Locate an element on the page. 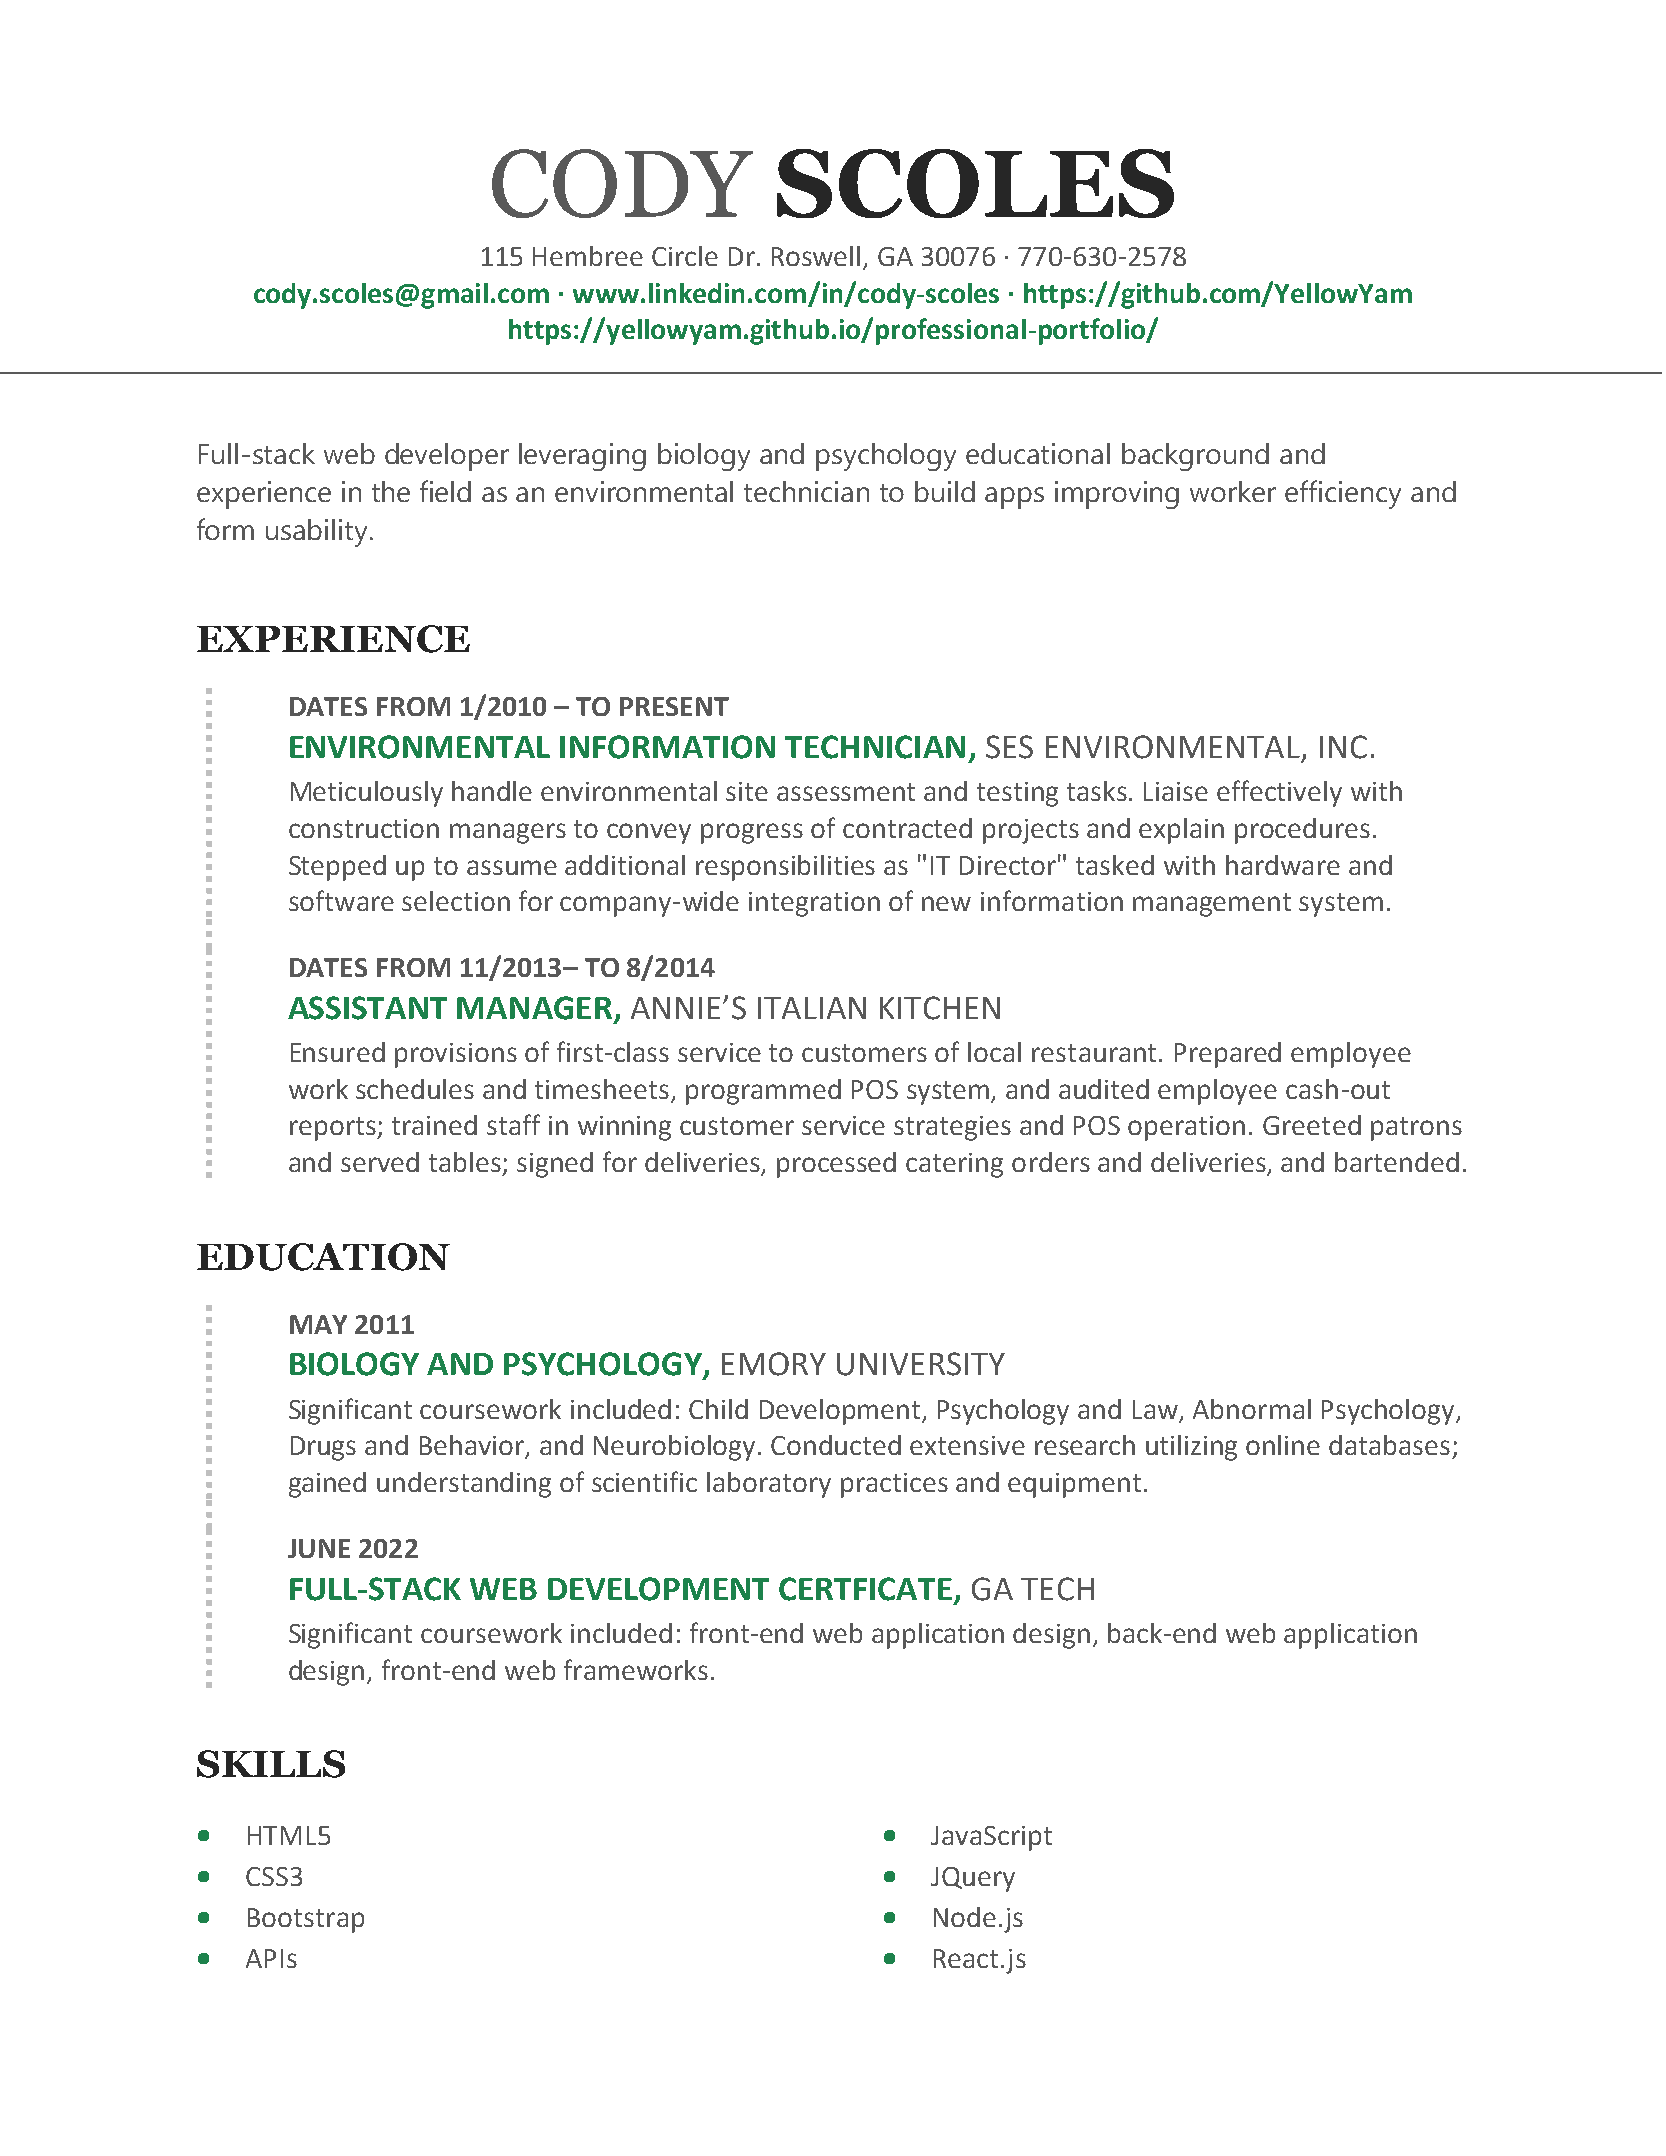  Greeted is located at coordinates (1312, 1125).
